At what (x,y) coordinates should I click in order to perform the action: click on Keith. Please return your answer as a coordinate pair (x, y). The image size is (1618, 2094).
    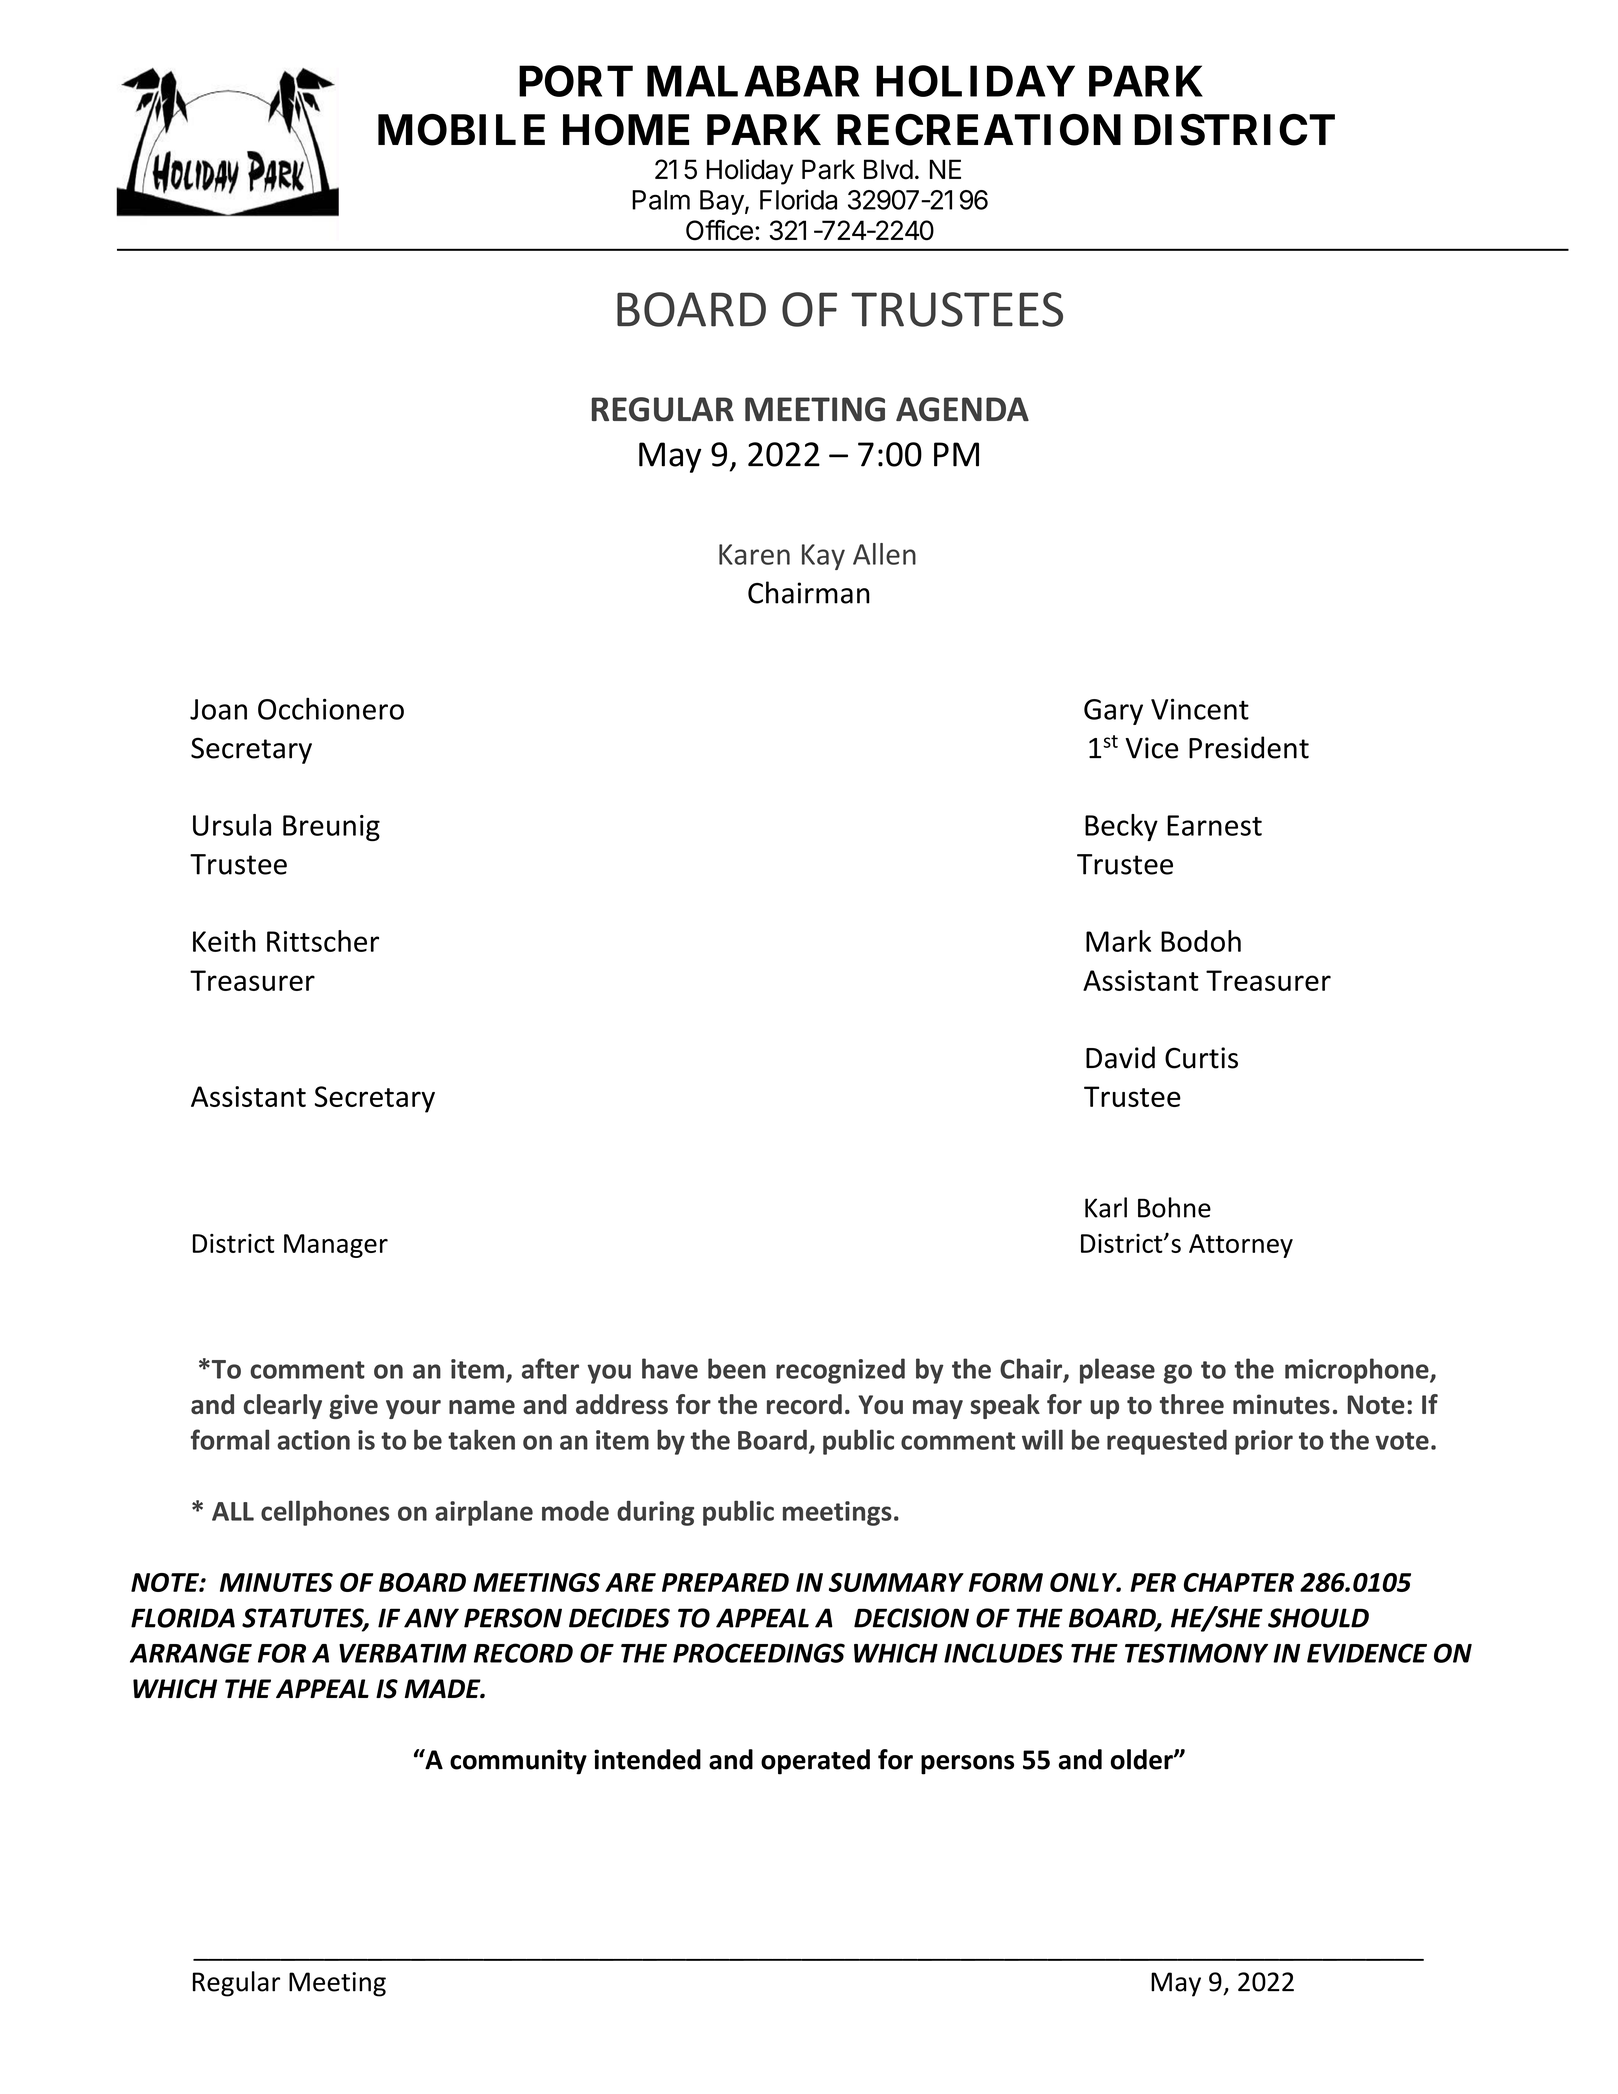
    Looking at the image, I should click on (224, 941).
